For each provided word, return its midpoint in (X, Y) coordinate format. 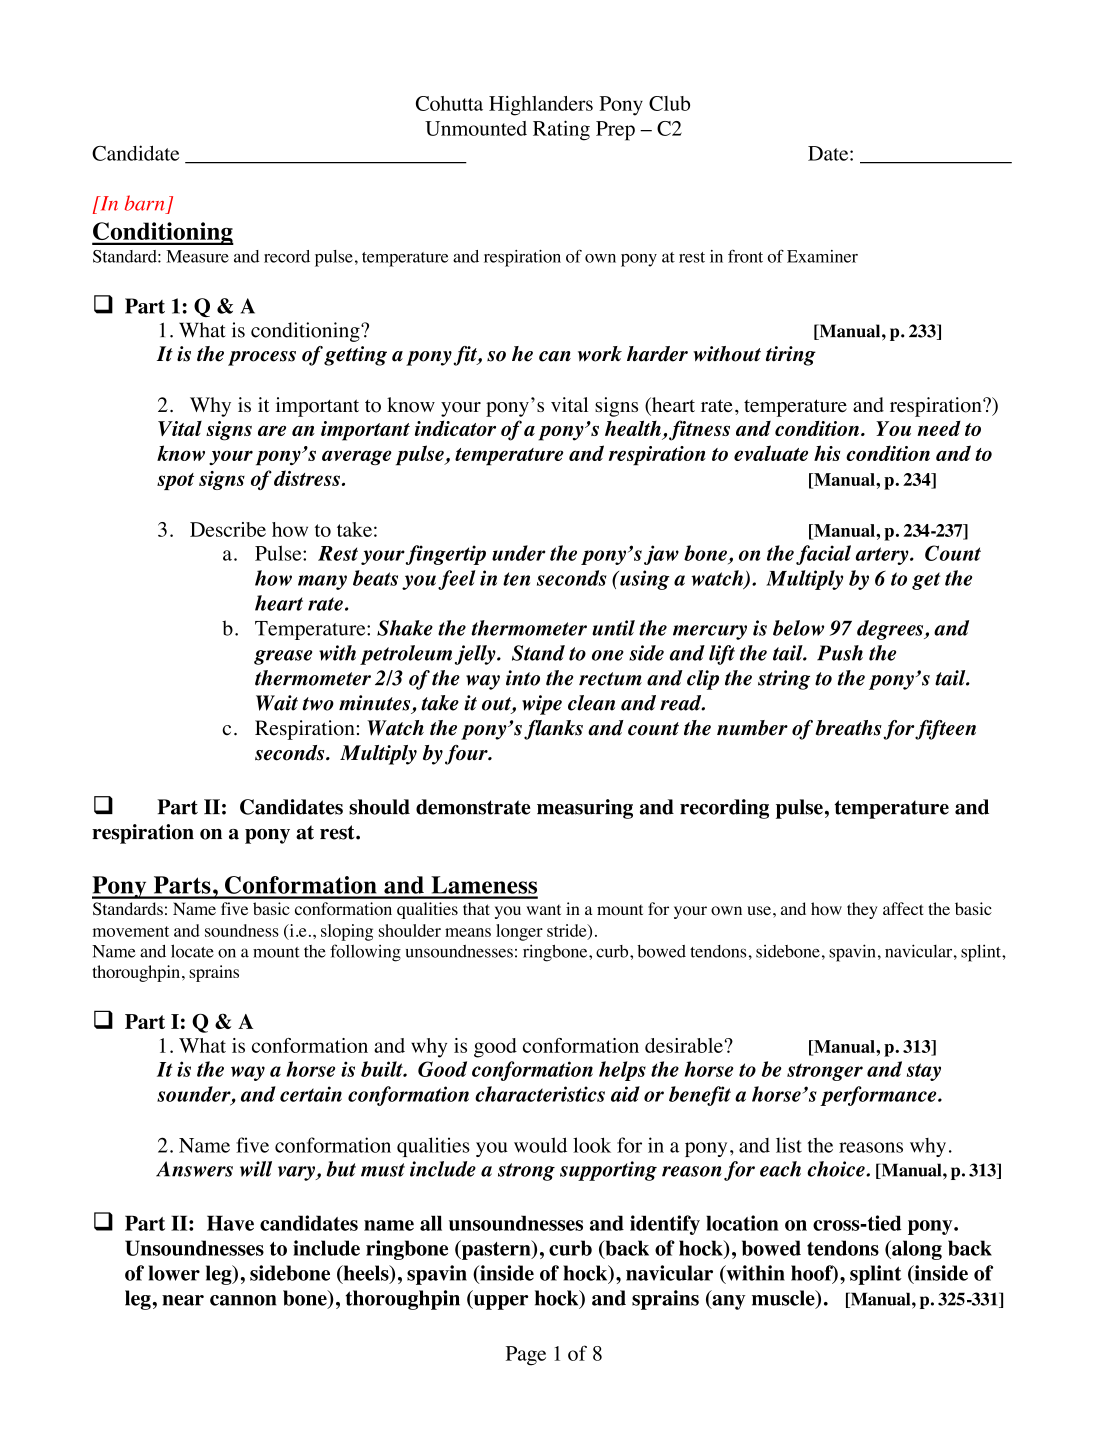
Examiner (822, 256)
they (862, 910)
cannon (243, 1300)
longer (519, 932)
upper (500, 1302)
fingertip (446, 555)
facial (823, 555)
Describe (228, 529)
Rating (561, 130)
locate (192, 951)
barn (144, 203)
